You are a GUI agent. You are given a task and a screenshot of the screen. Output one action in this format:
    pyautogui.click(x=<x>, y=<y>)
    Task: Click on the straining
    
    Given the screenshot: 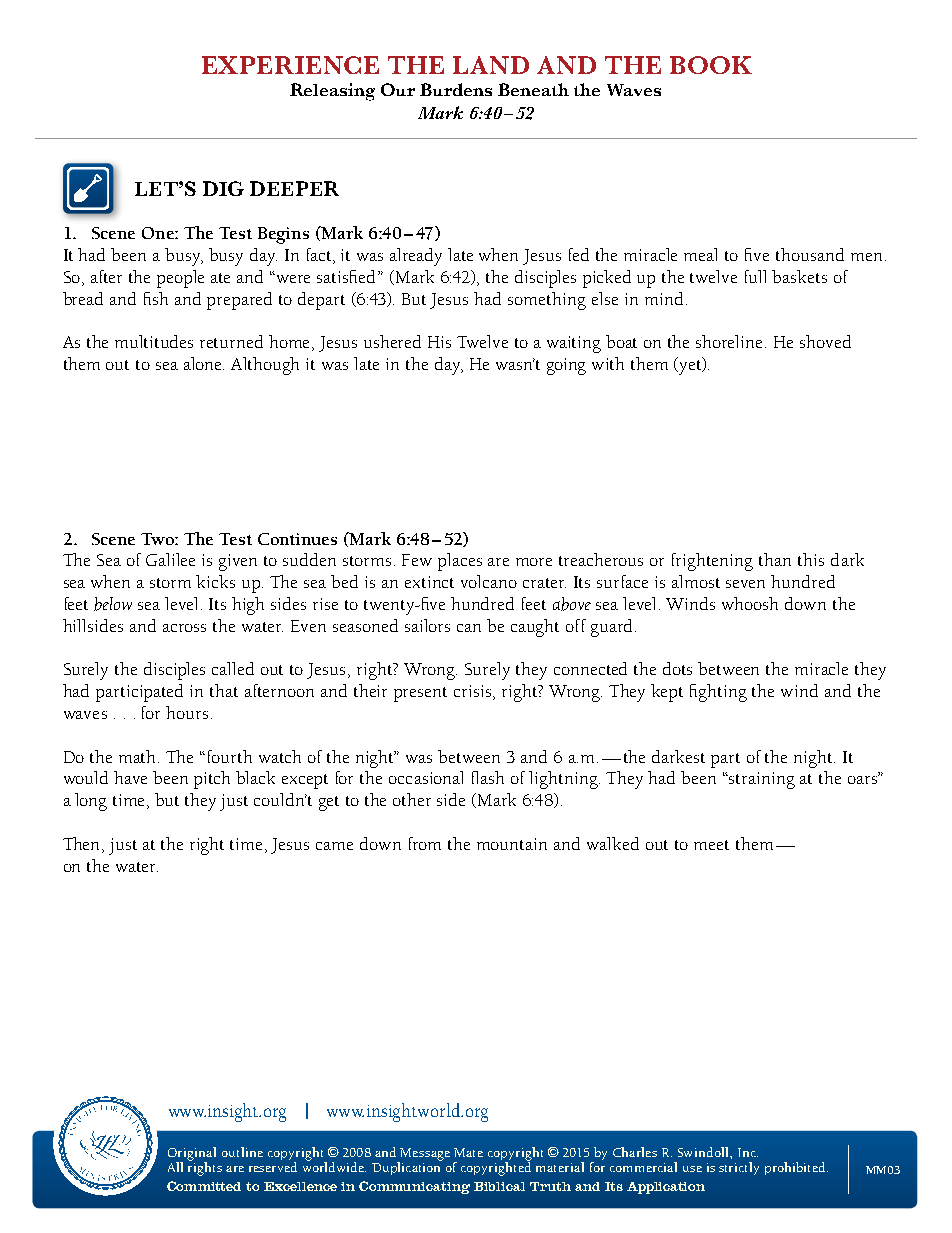 What is the action you would take?
    pyautogui.click(x=761, y=780)
